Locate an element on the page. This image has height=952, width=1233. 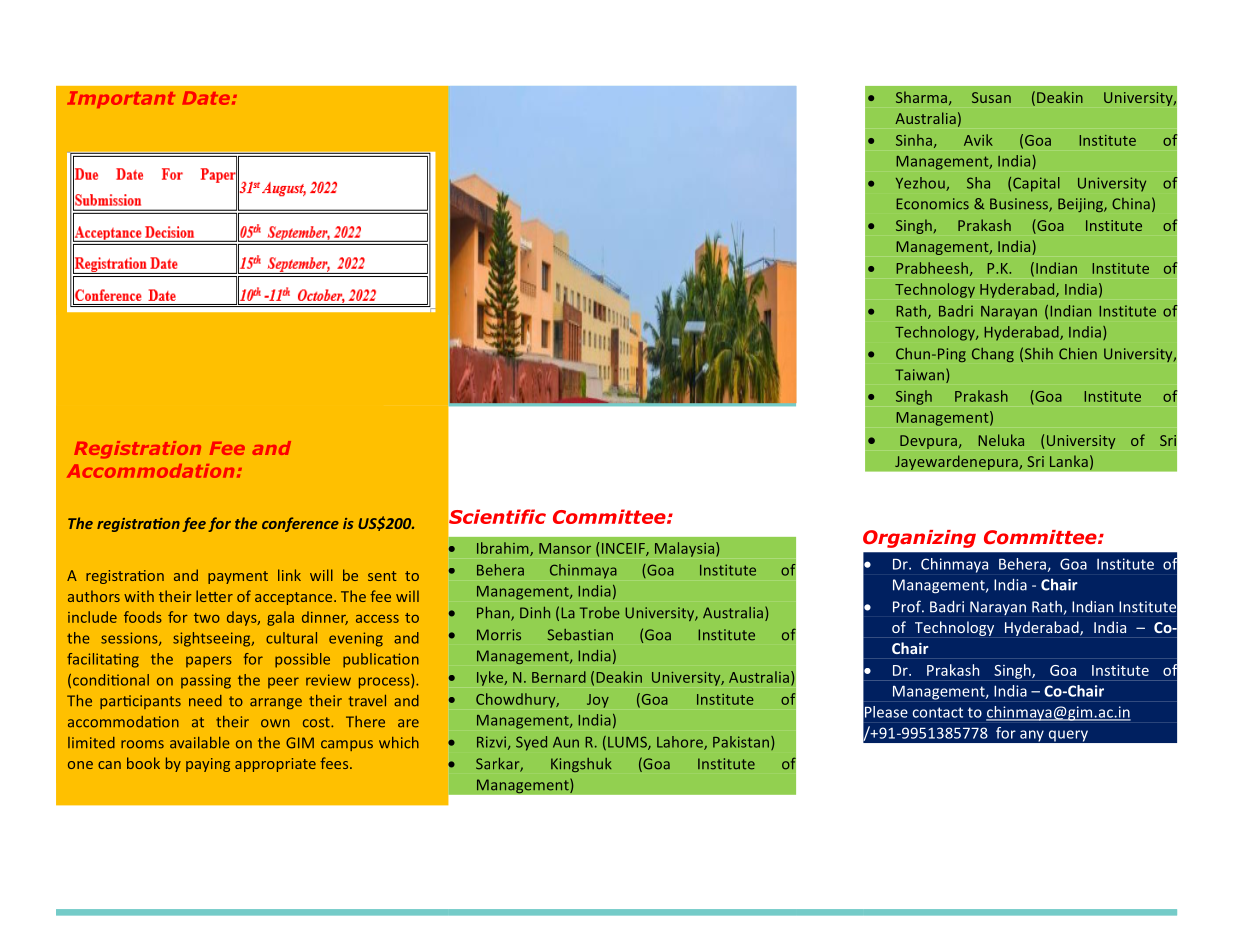
Date is located at coordinates (206, 98).
